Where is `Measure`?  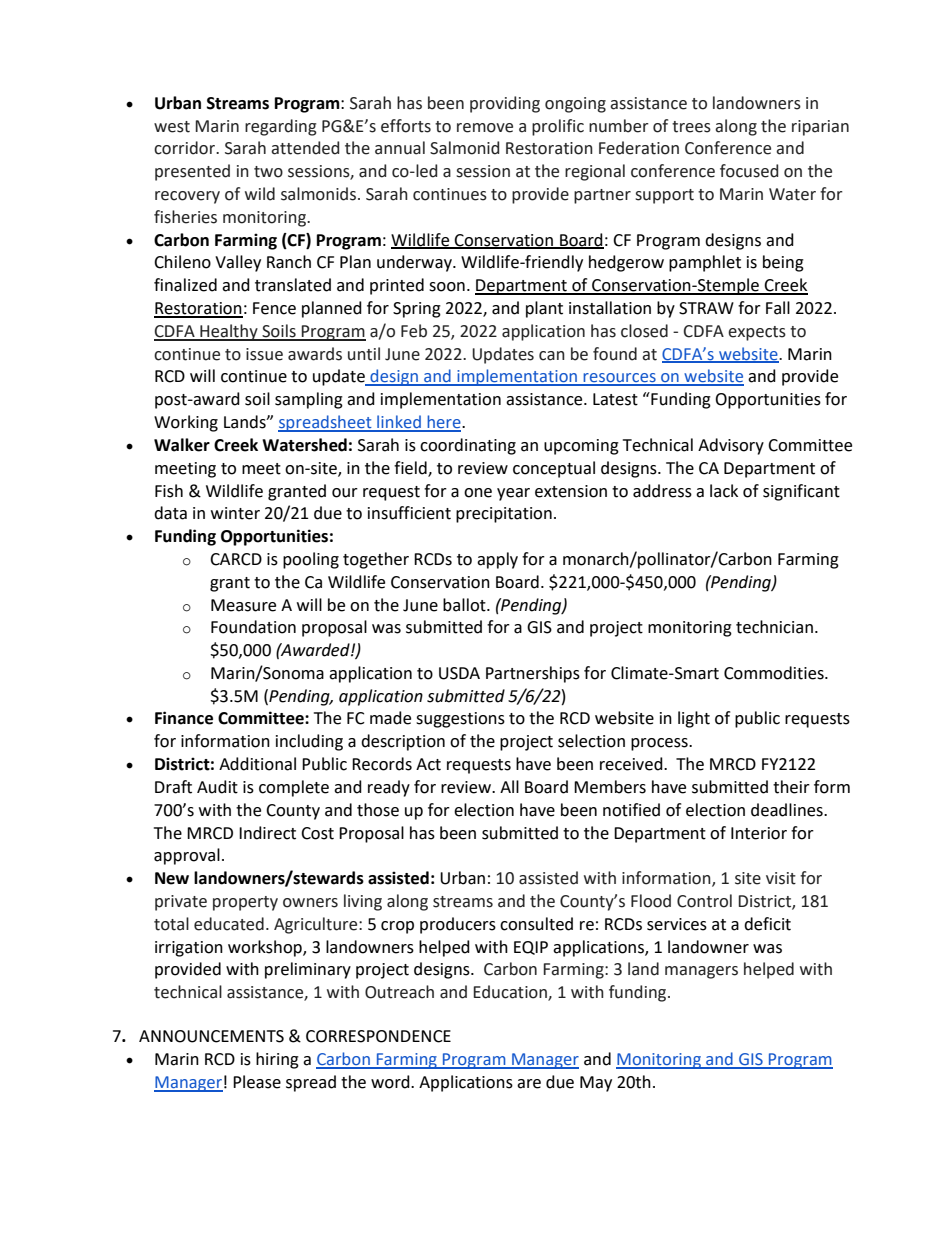 Measure is located at coordinates (243, 605).
